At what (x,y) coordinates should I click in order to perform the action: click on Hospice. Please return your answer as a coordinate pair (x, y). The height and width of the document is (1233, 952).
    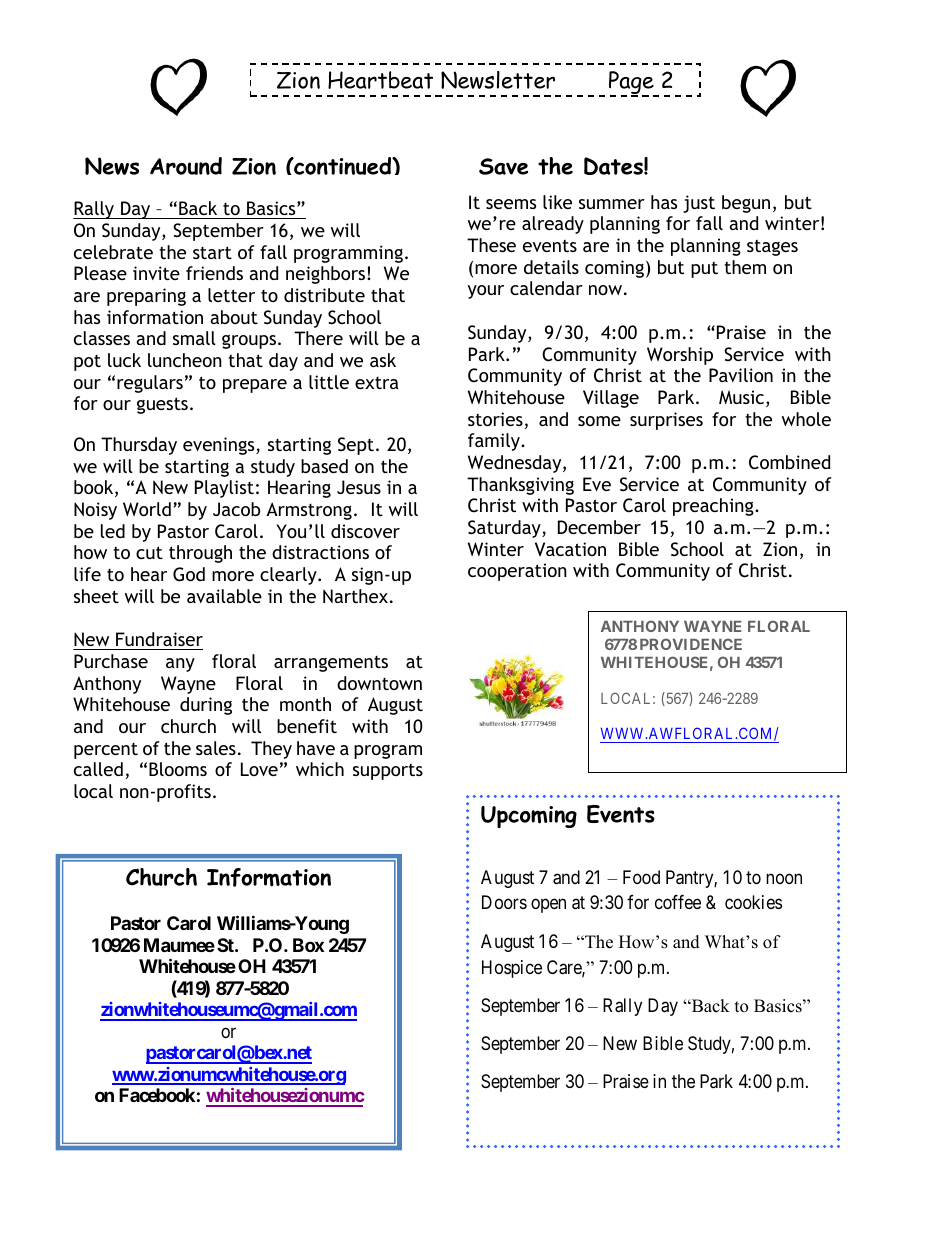
    Looking at the image, I should click on (512, 969).
